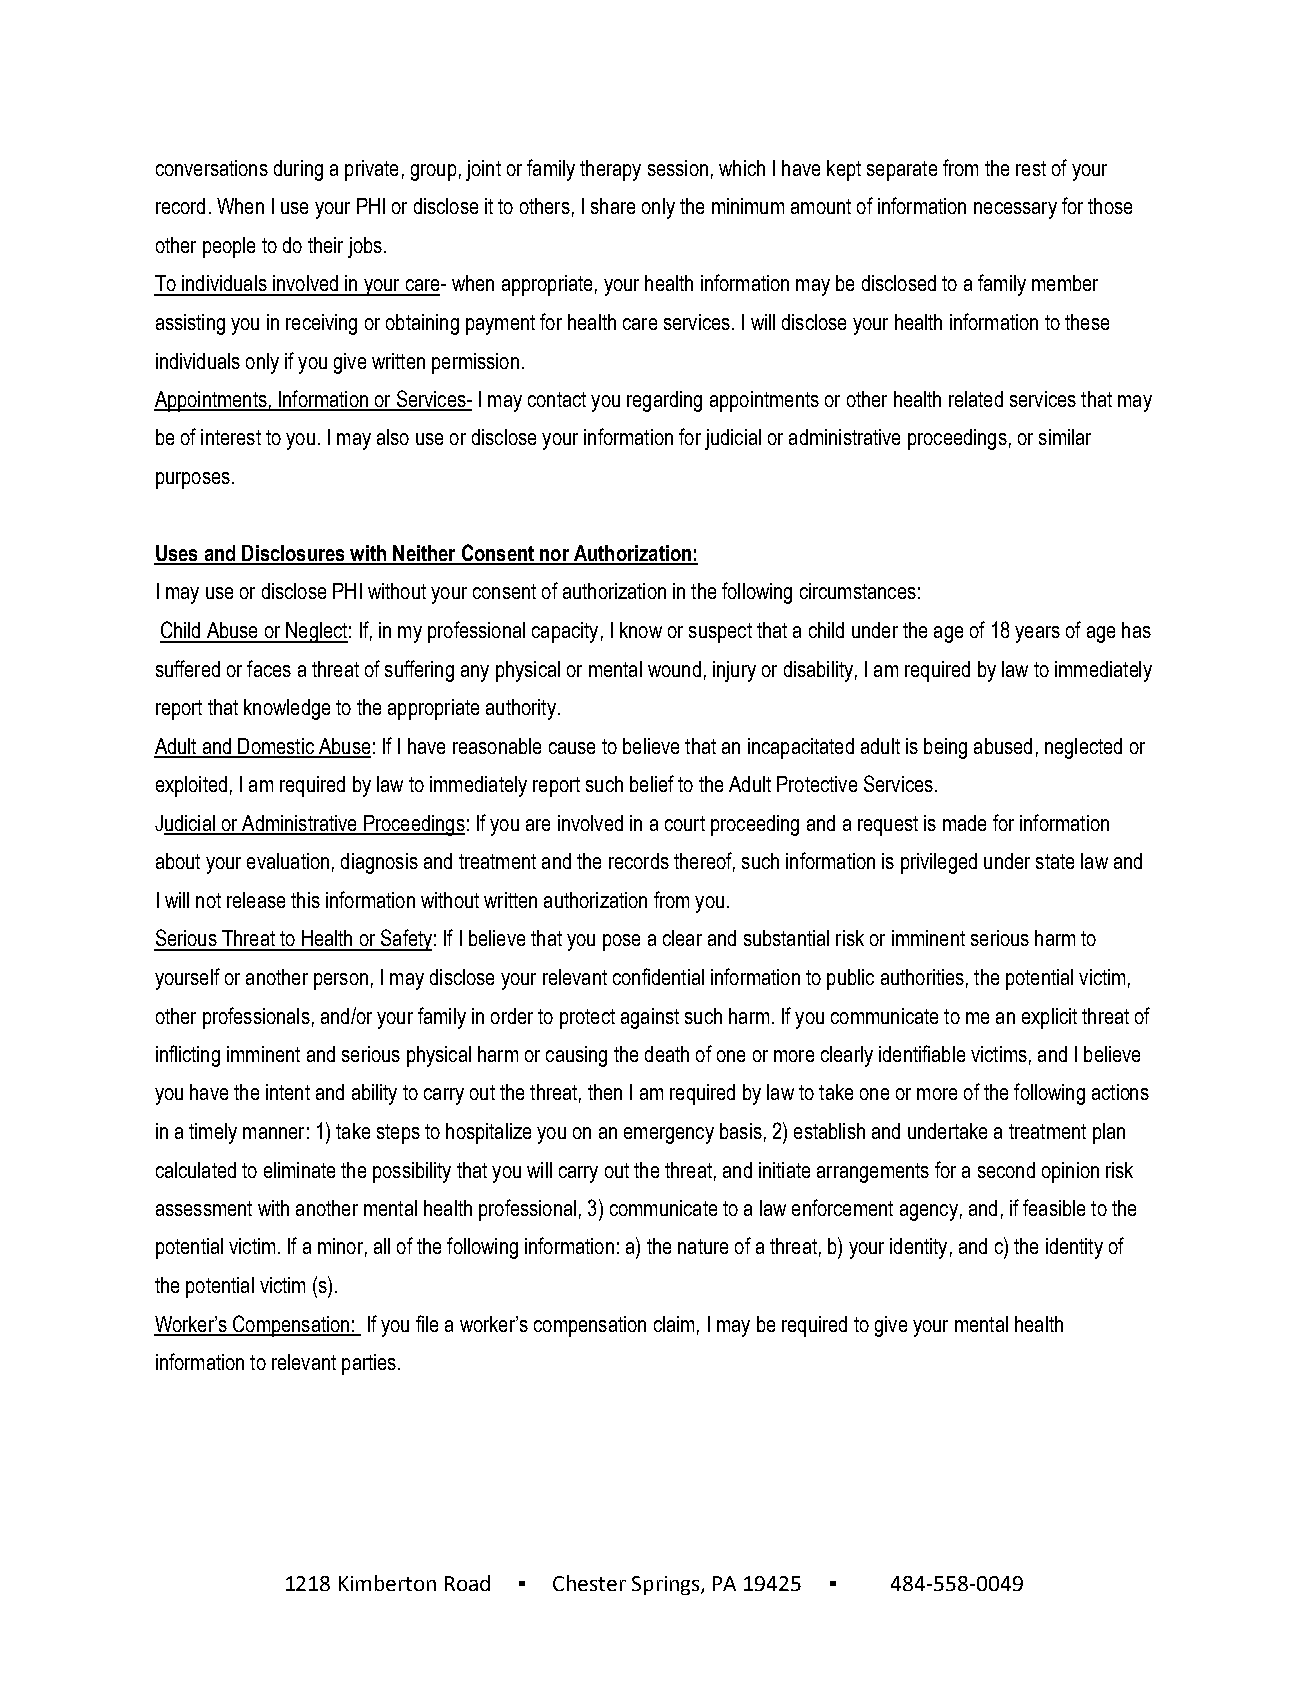 The image size is (1305, 1689). Describe the element at coordinates (298, 170) in the page. I see `during` at that location.
